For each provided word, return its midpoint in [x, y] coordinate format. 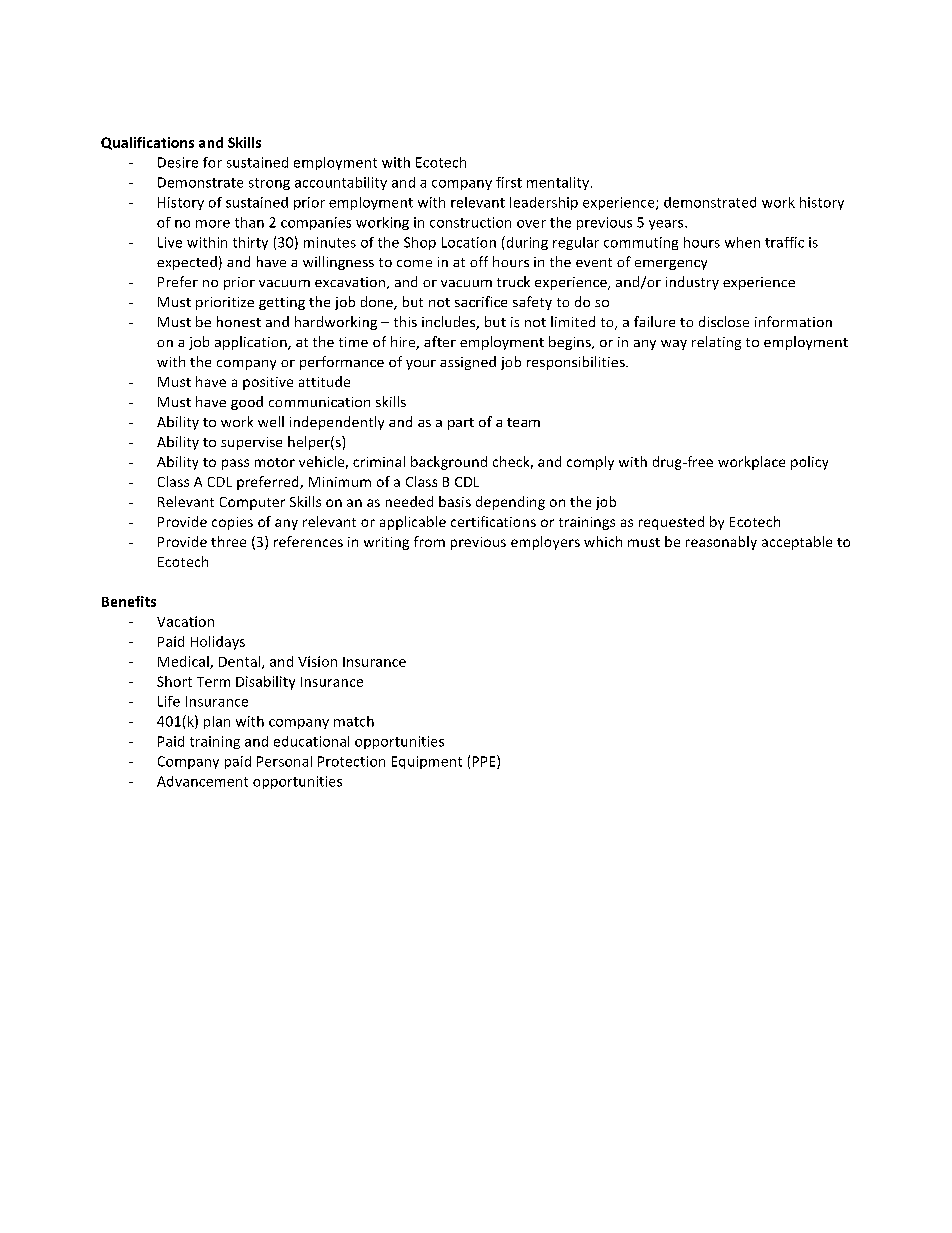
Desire [178, 162]
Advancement [202, 781]
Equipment [427, 762]
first [509, 182]
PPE [485, 762]
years [667, 225]
